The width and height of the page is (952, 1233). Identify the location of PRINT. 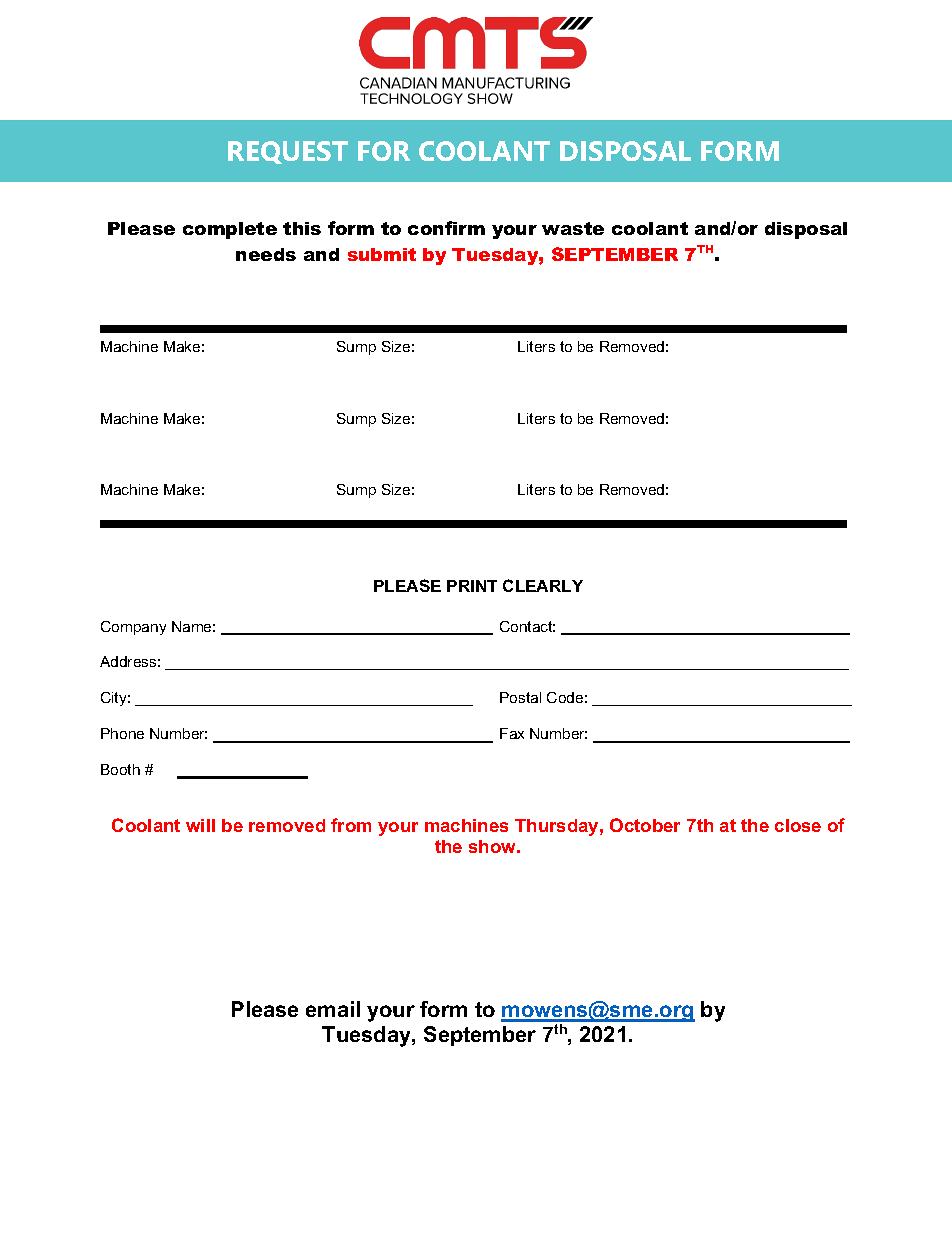
(472, 586).
